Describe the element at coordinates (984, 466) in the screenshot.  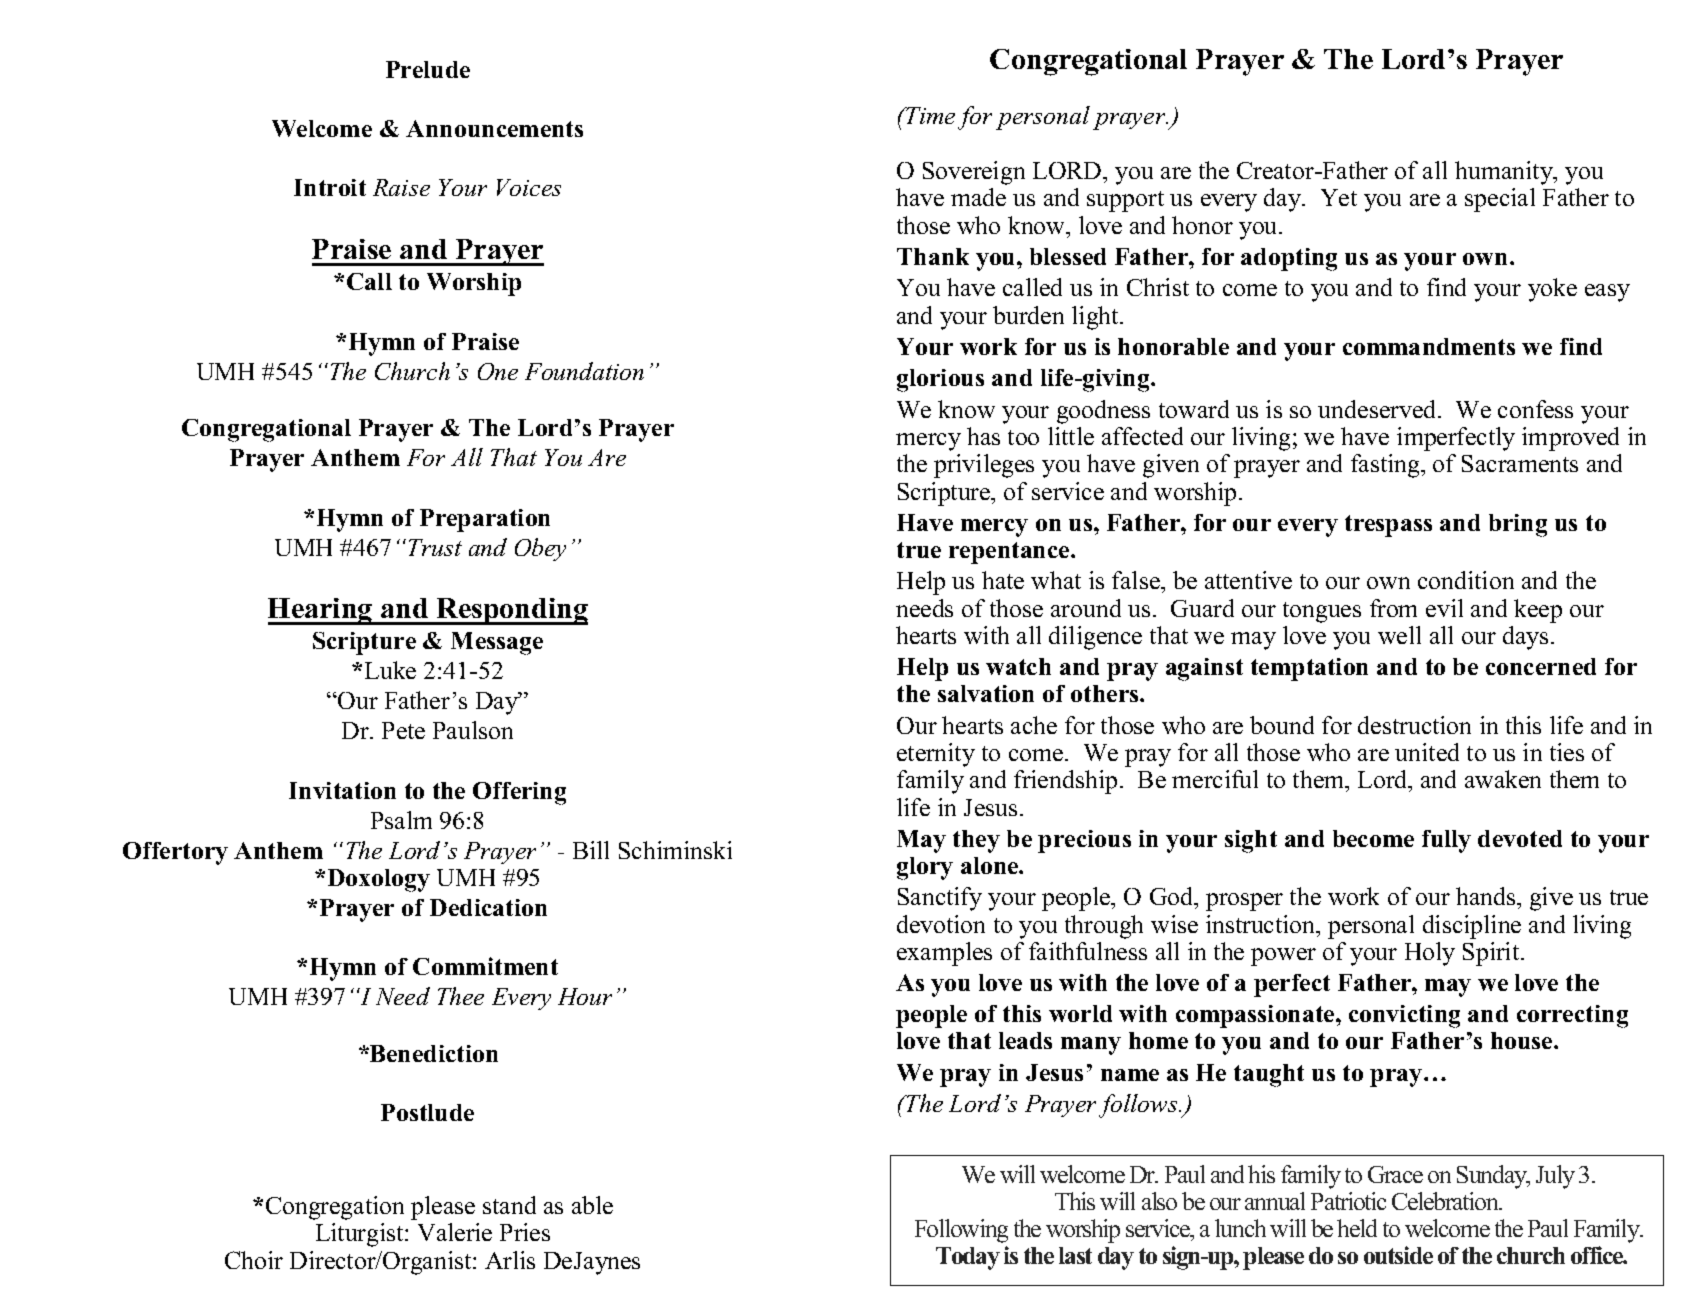
I see `privileges` at that location.
